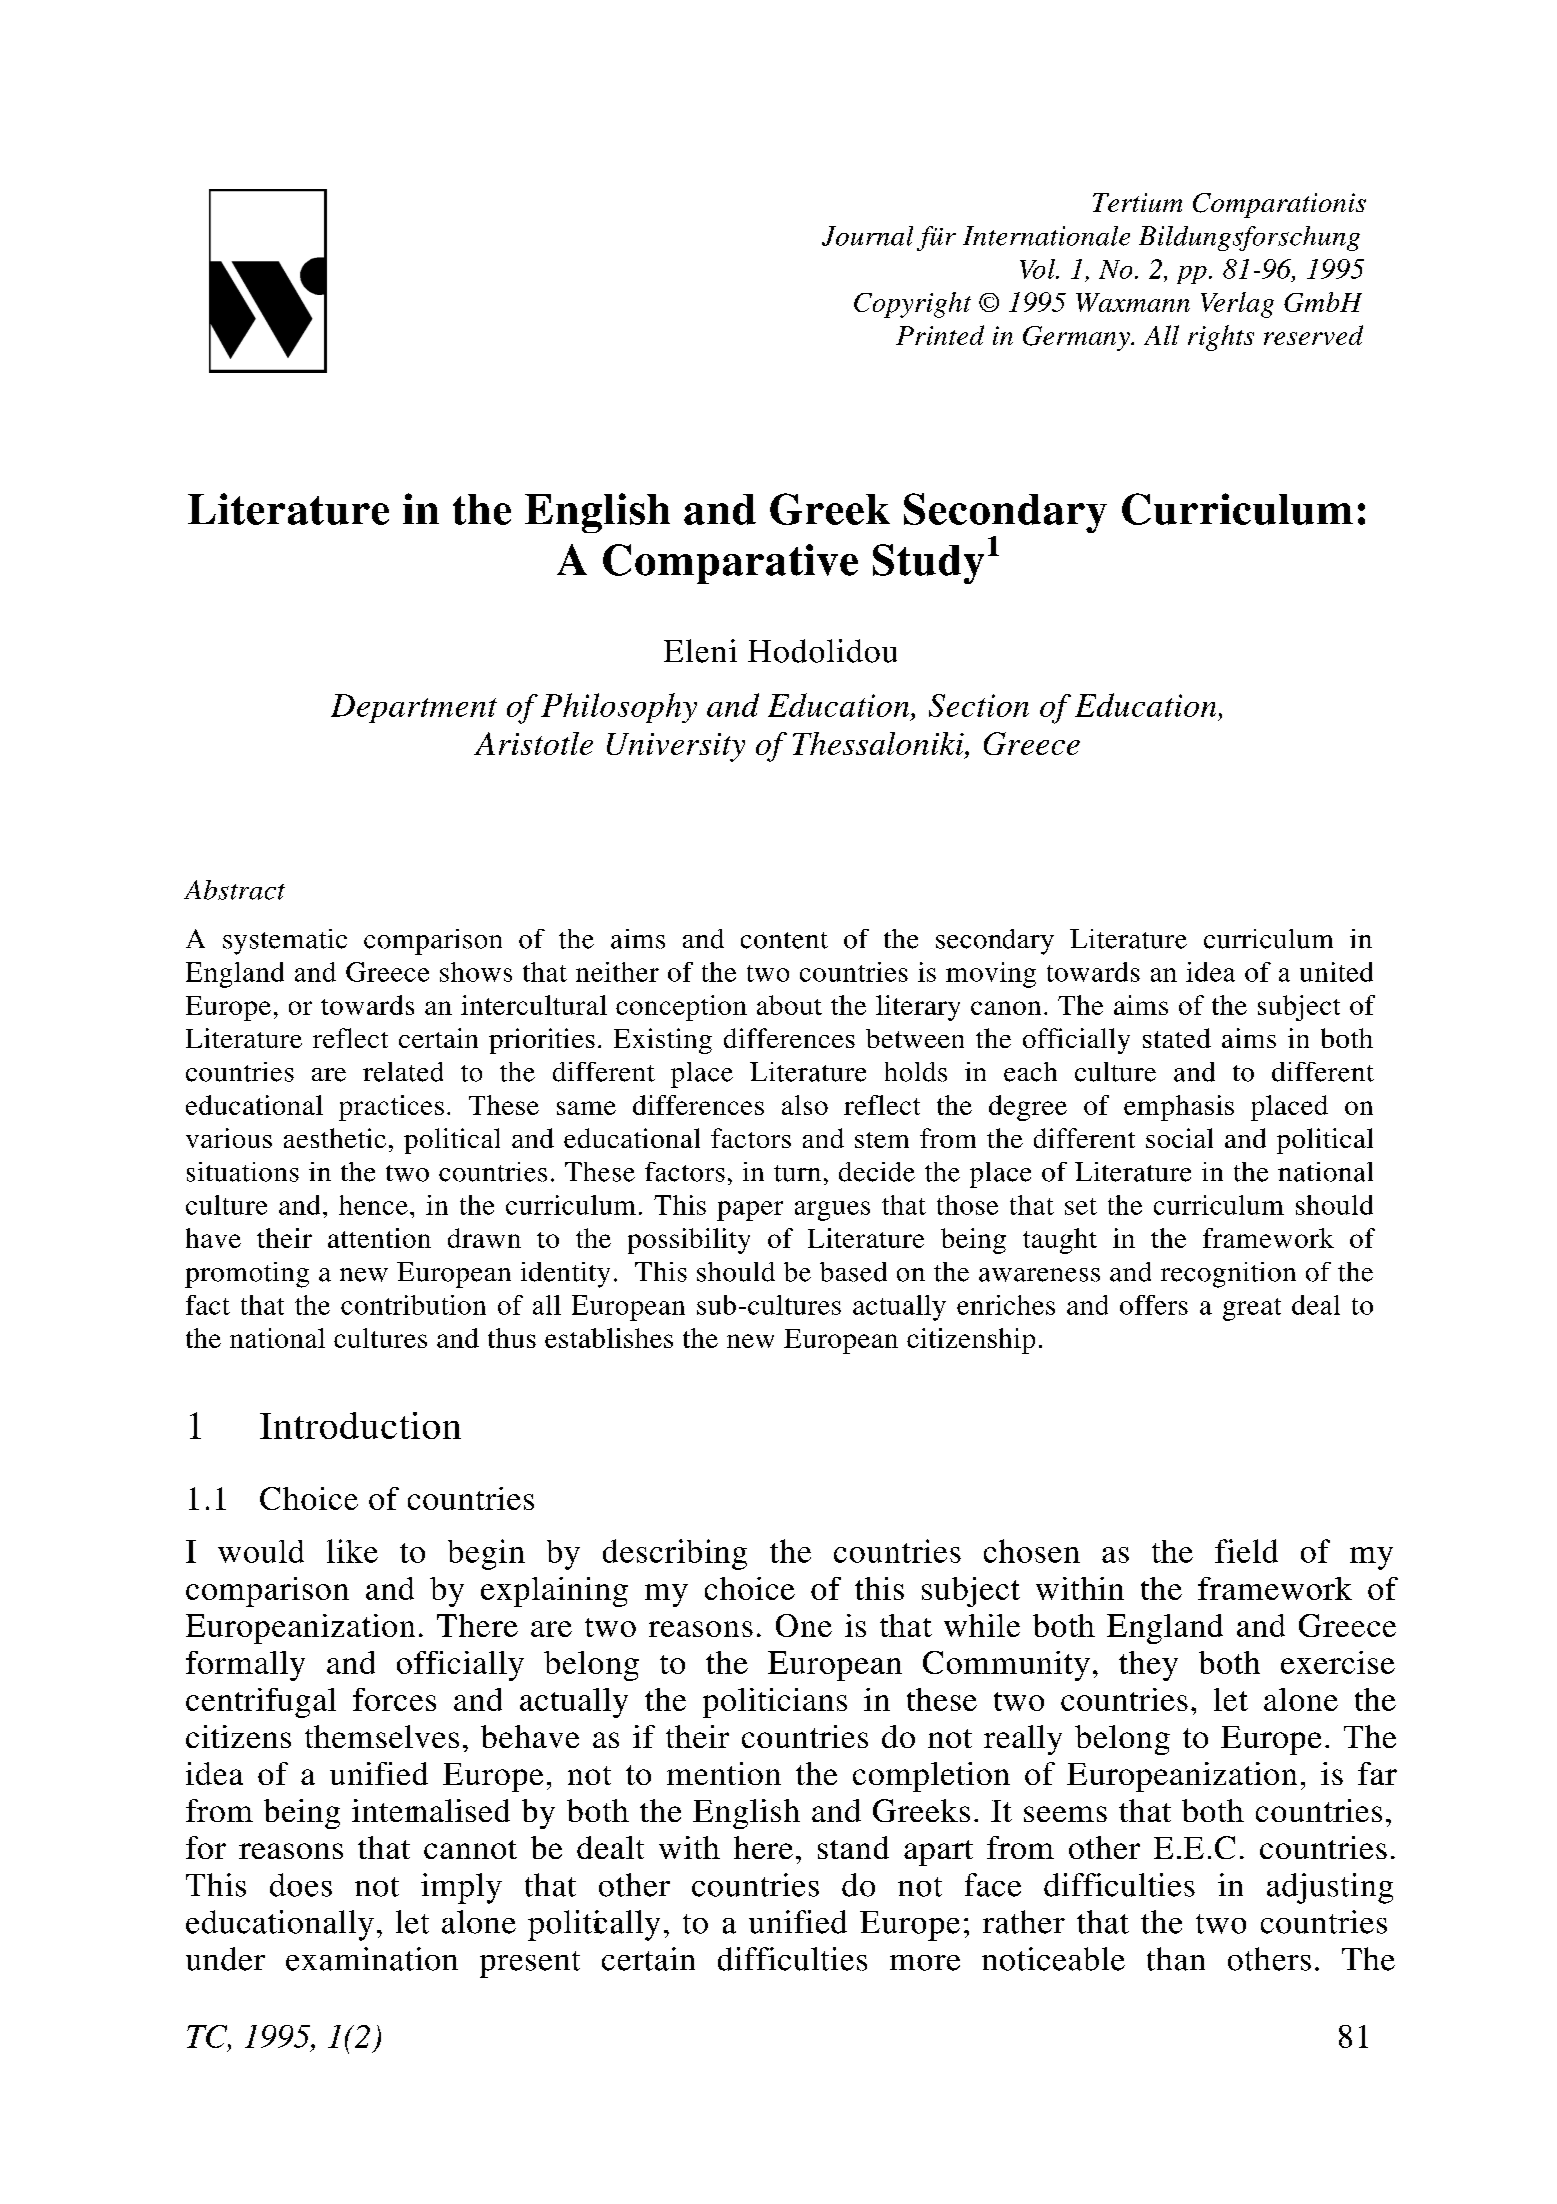 The width and height of the image is (1557, 2204). I want to click on Journal, so click(867, 236).
